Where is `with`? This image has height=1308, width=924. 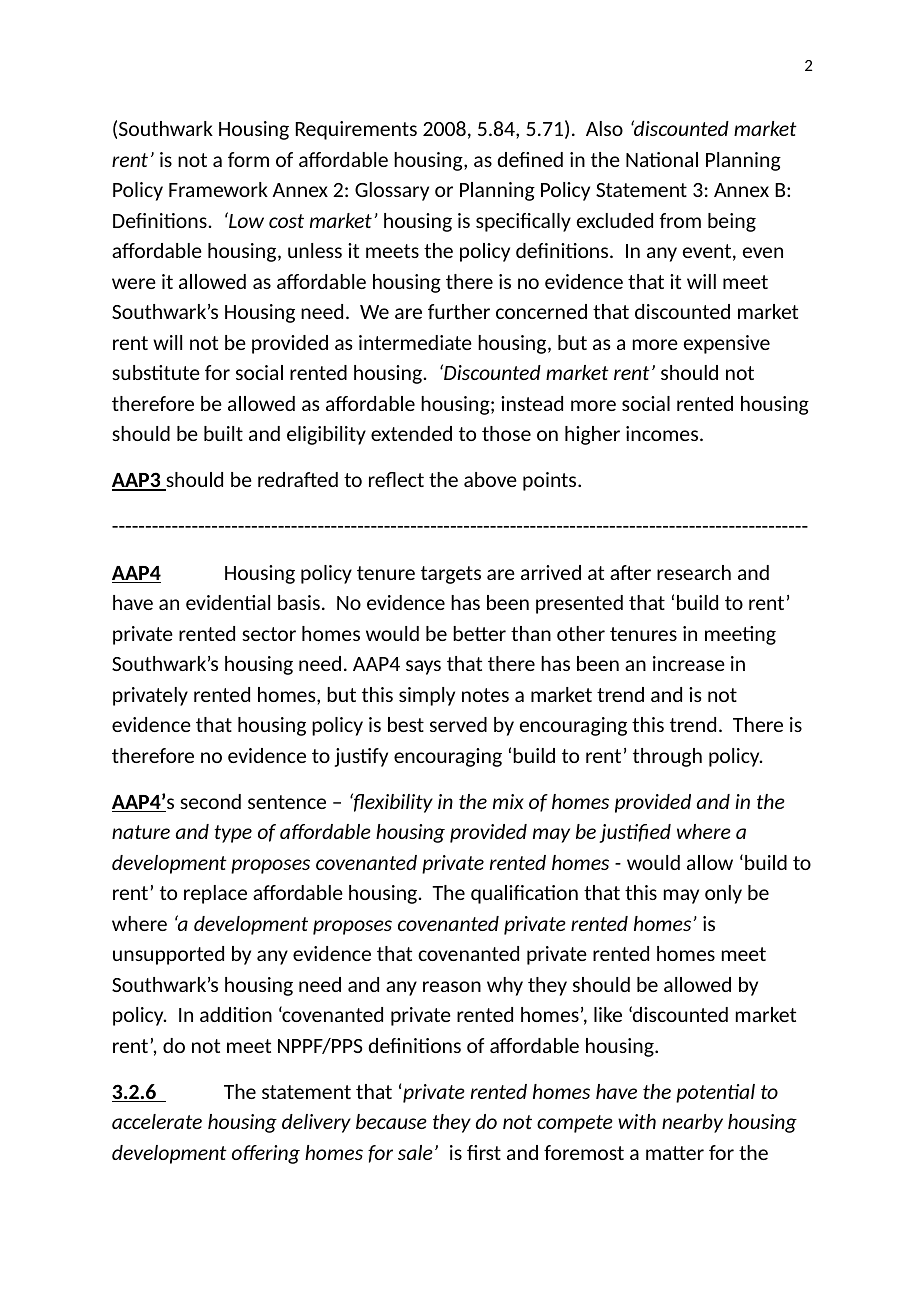
with is located at coordinates (637, 1121).
